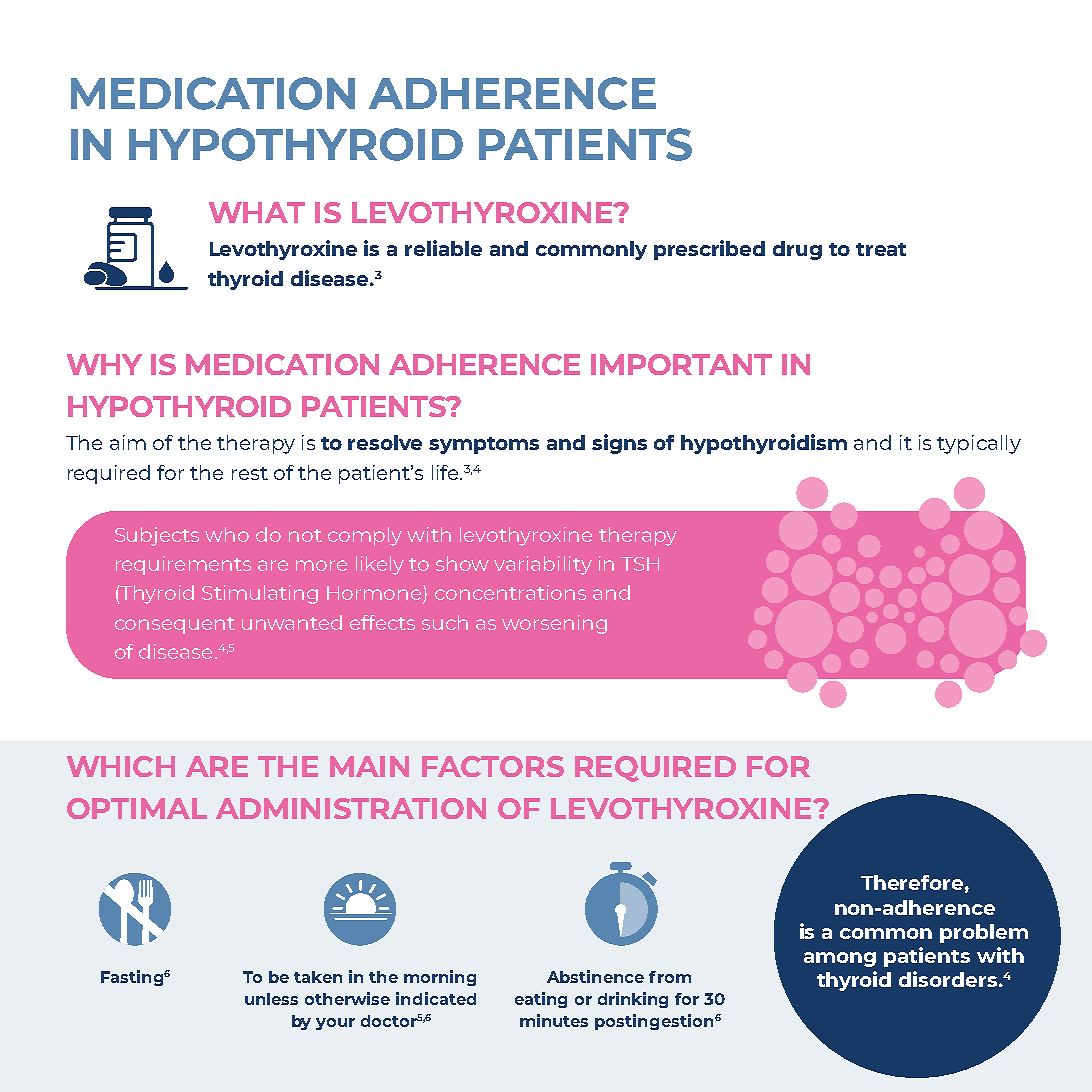 The image size is (1092, 1092). I want to click on reliable, so click(443, 248).
